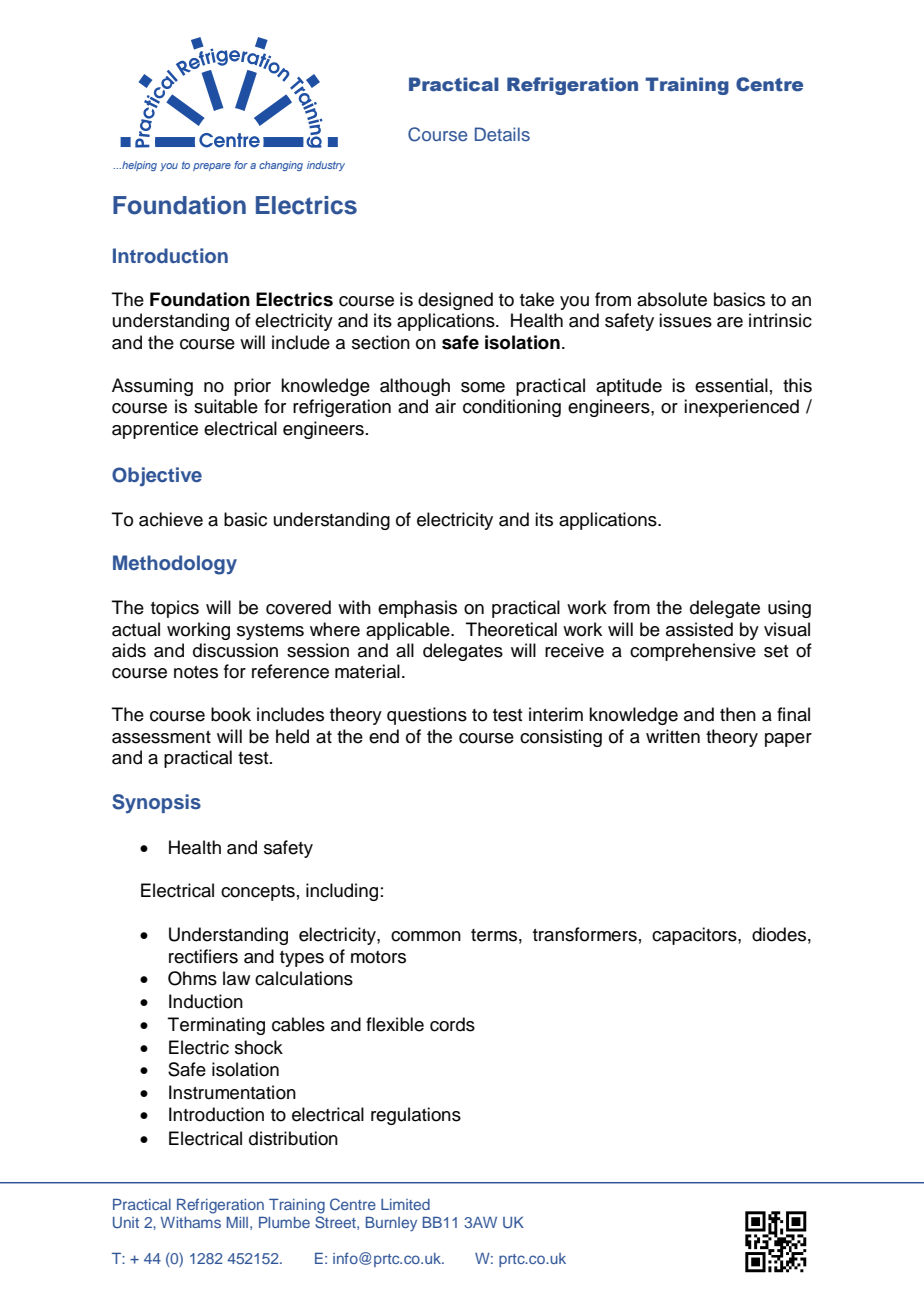 This screenshot has height=1308, width=924. I want to click on prepare, so click(212, 167).
